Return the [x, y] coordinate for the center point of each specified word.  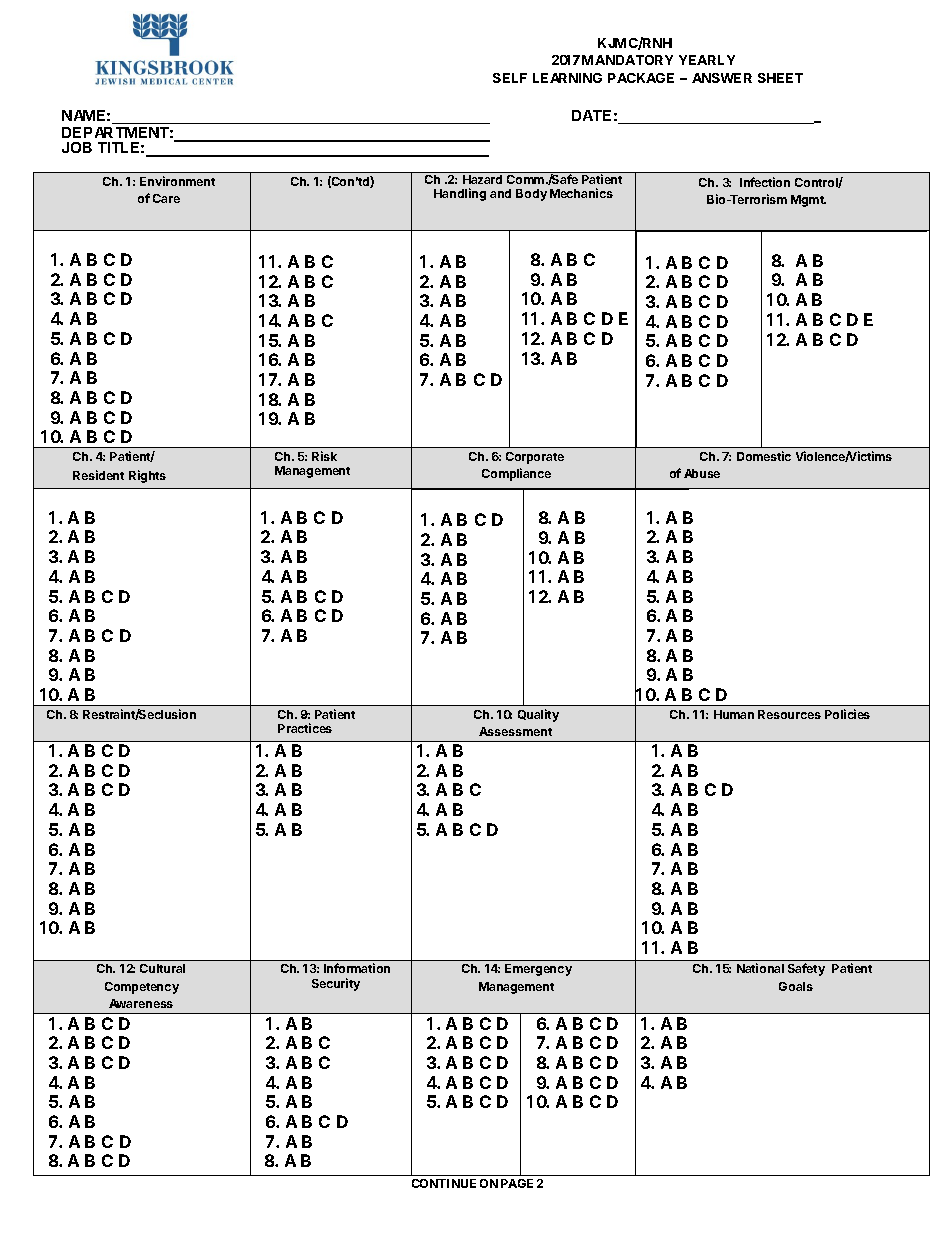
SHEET [780, 78]
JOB [77, 147]
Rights [147, 476]
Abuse [702, 473]
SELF [510, 78]
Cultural [162, 968]
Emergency [538, 970]
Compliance [516, 474]
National [760, 968]
